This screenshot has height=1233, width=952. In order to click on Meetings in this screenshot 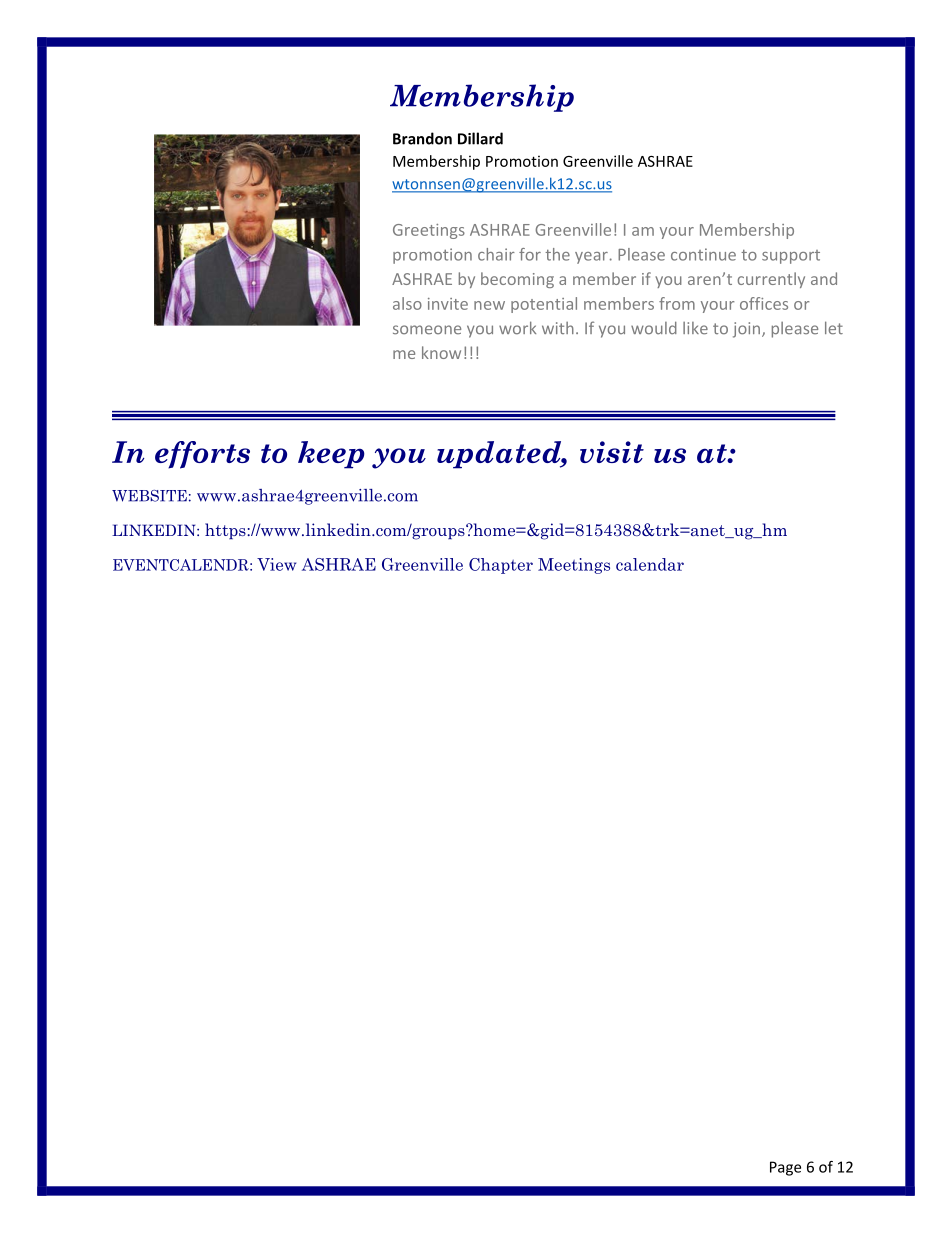, I will do `click(574, 566)`.
